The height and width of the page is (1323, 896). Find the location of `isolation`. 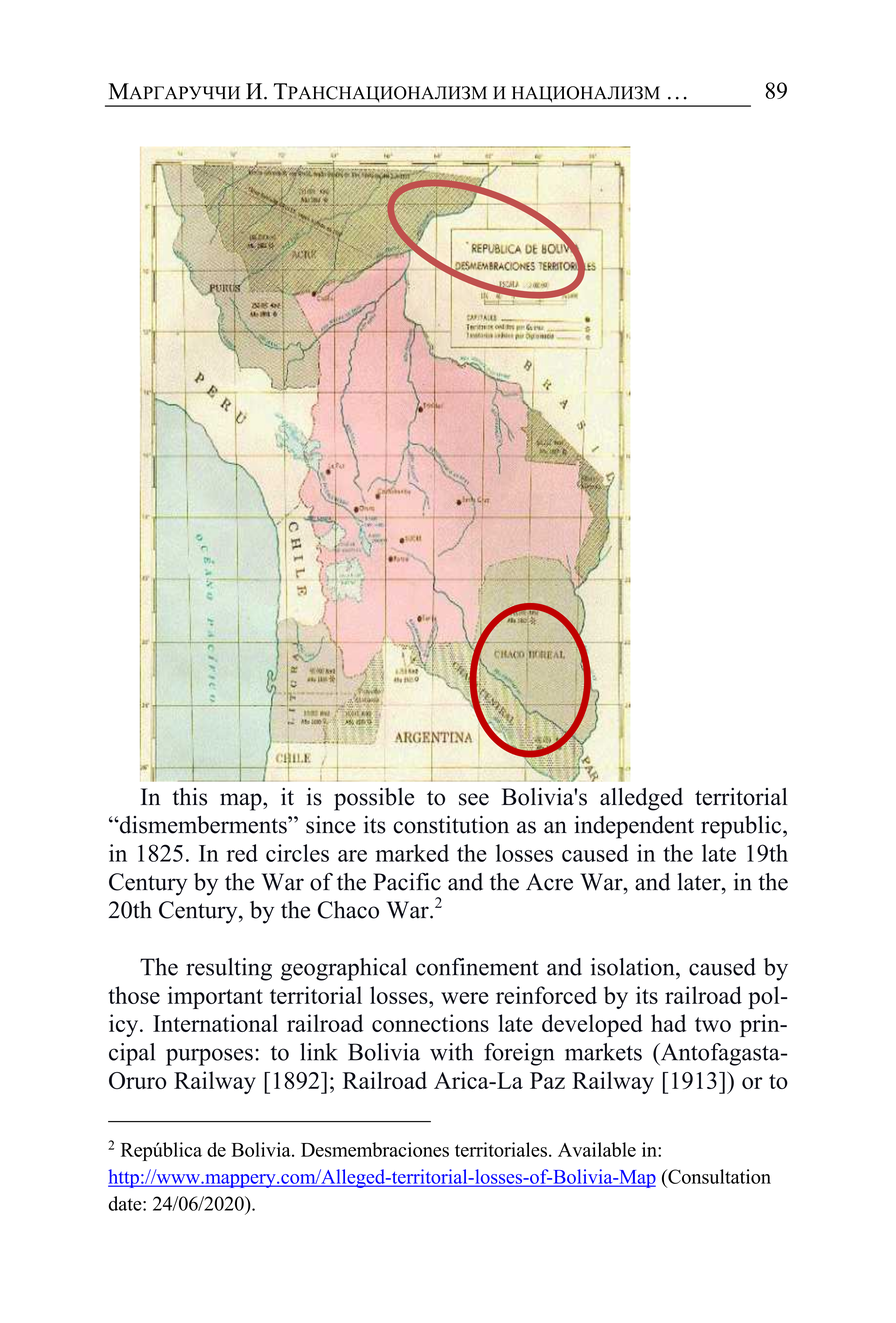

isolation is located at coordinates (634, 967).
